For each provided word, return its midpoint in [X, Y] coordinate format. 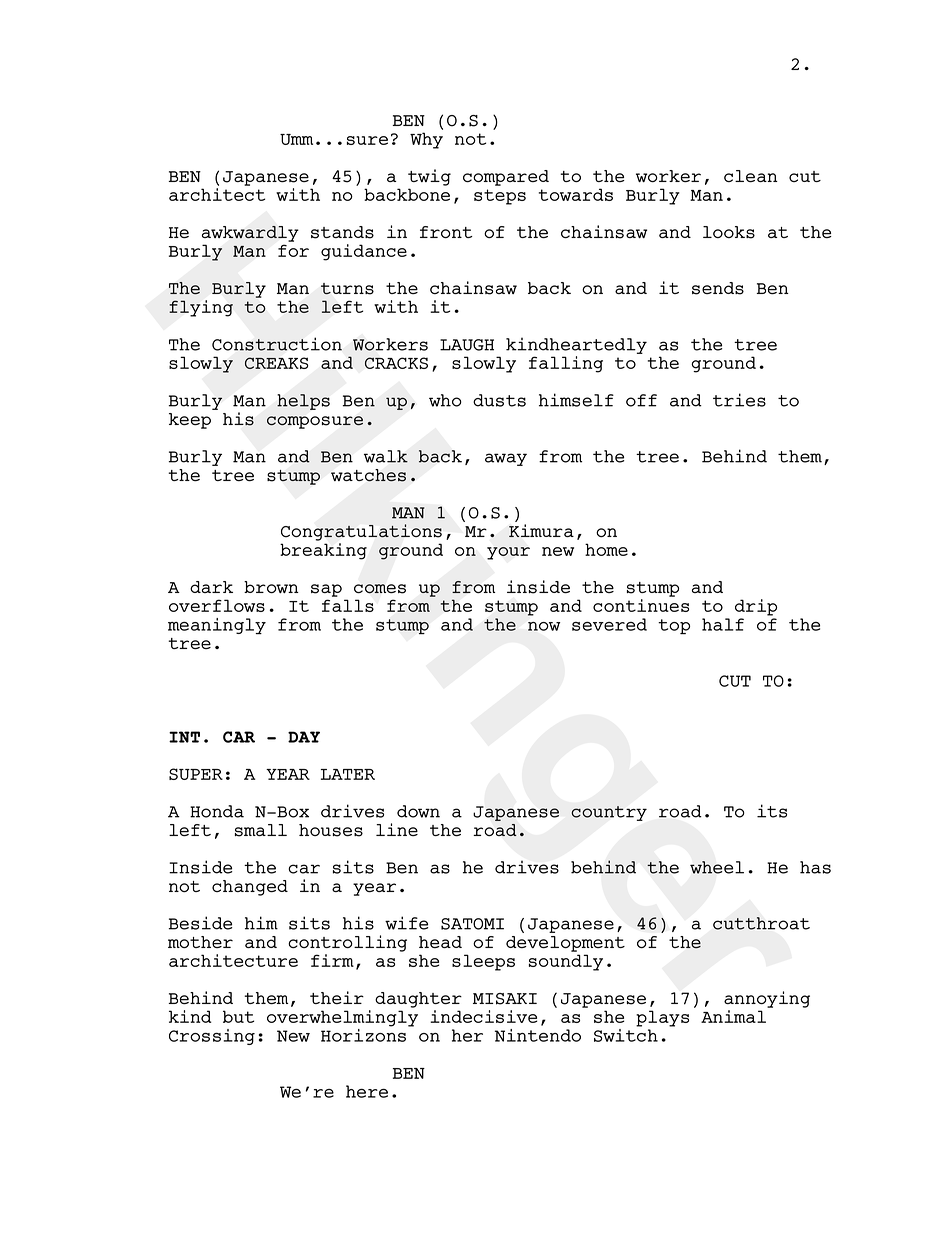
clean [751, 176]
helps [303, 402]
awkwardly [250, 234]
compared [506, 178]
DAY [304, 737]
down [418, 811]
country [609, 813]
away [506, 459]
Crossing [212, 1037]
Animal [733, 1016]
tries [739, 400]
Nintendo [538, 1035]
